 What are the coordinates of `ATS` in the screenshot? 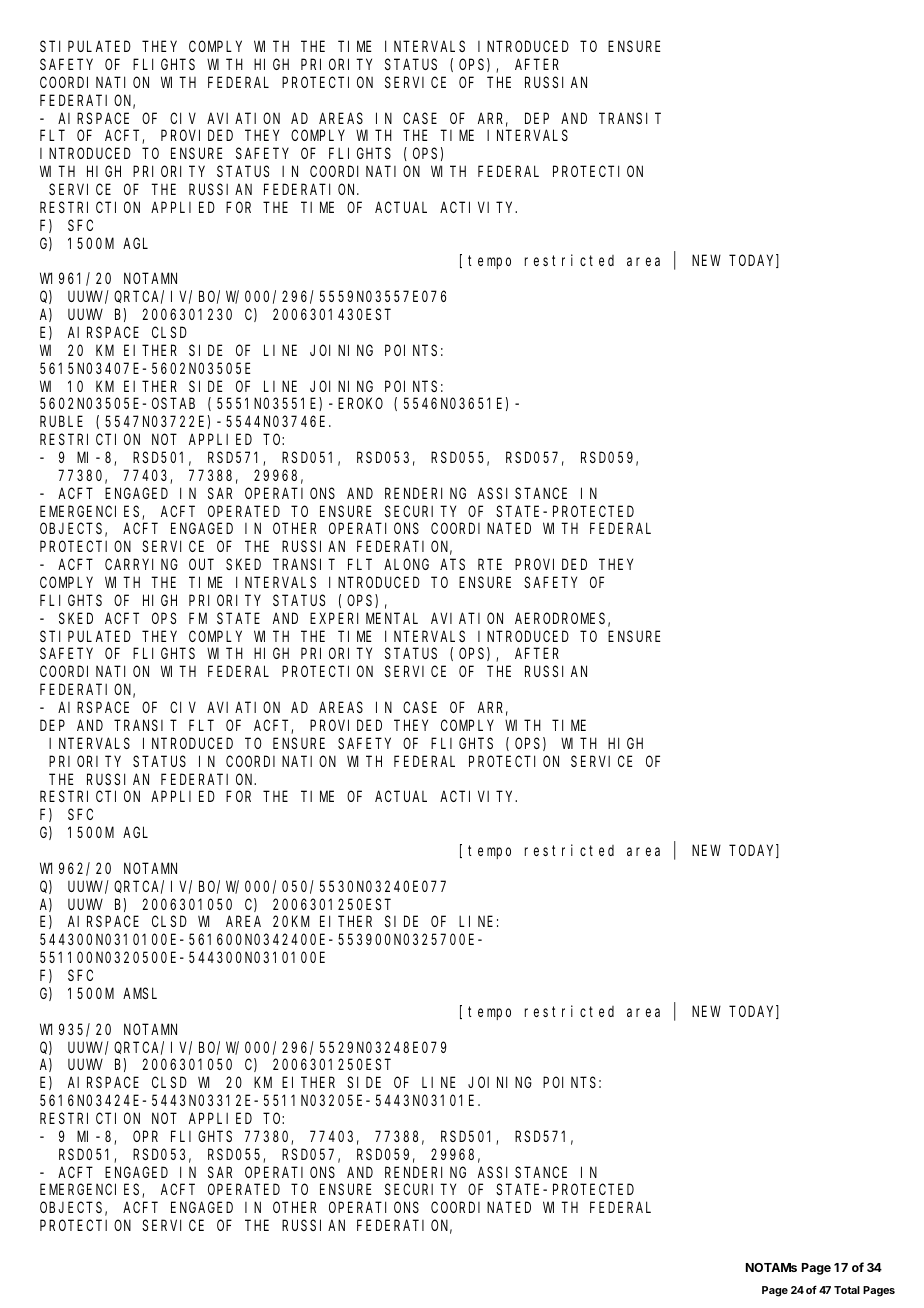 It's located at (452, 564).
